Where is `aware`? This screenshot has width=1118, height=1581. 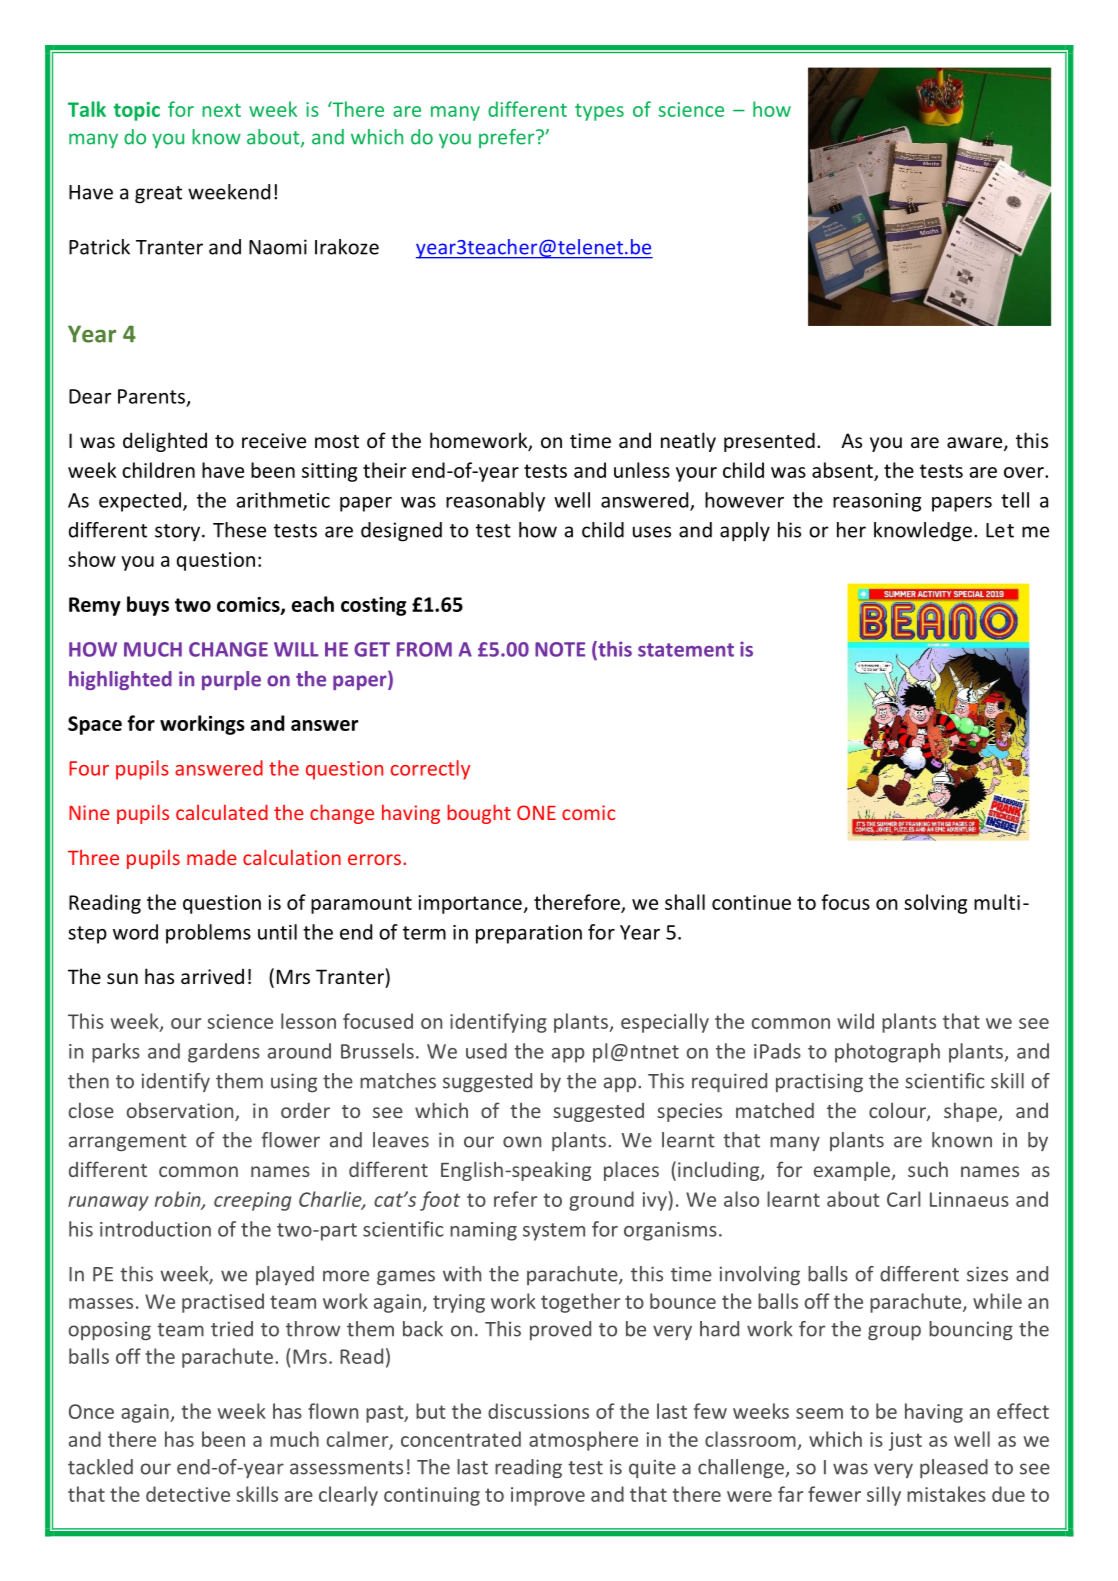
aware is located at coordinates (976, 444).
